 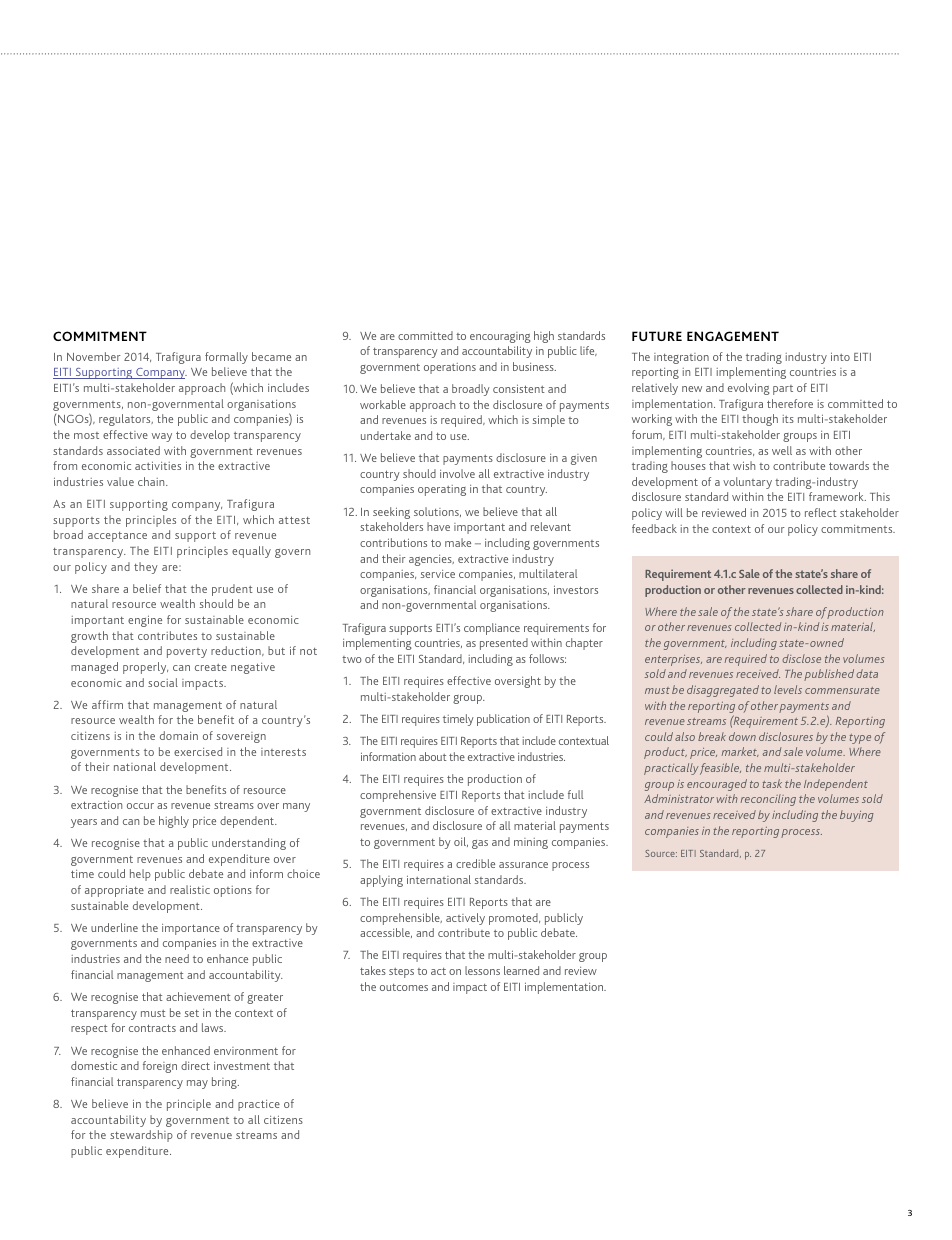 What do you see at coordinates (140, 875) in the document?
I see `help` at bounding box center [140, 875].
